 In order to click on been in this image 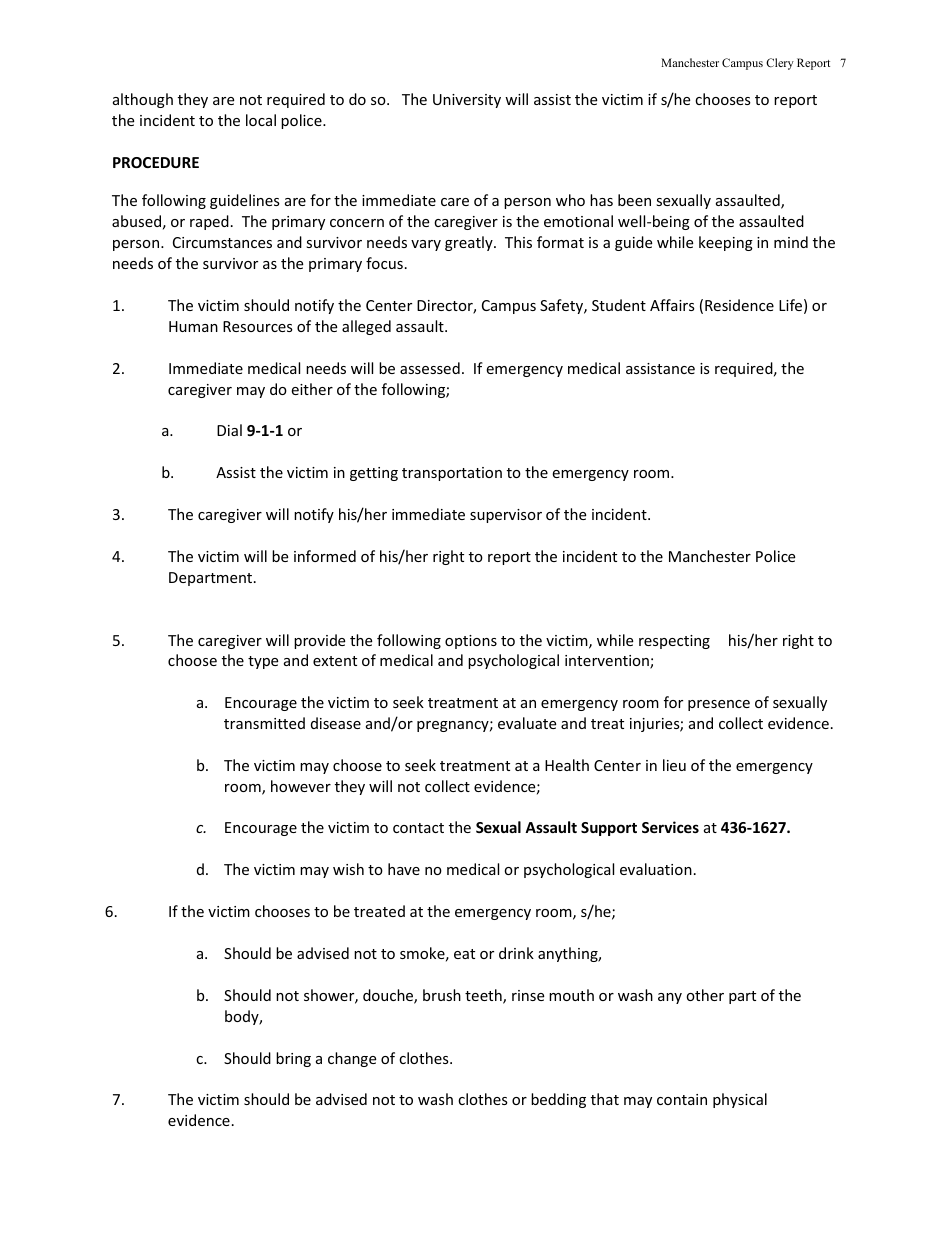, I will do `click(634, 200)`.
